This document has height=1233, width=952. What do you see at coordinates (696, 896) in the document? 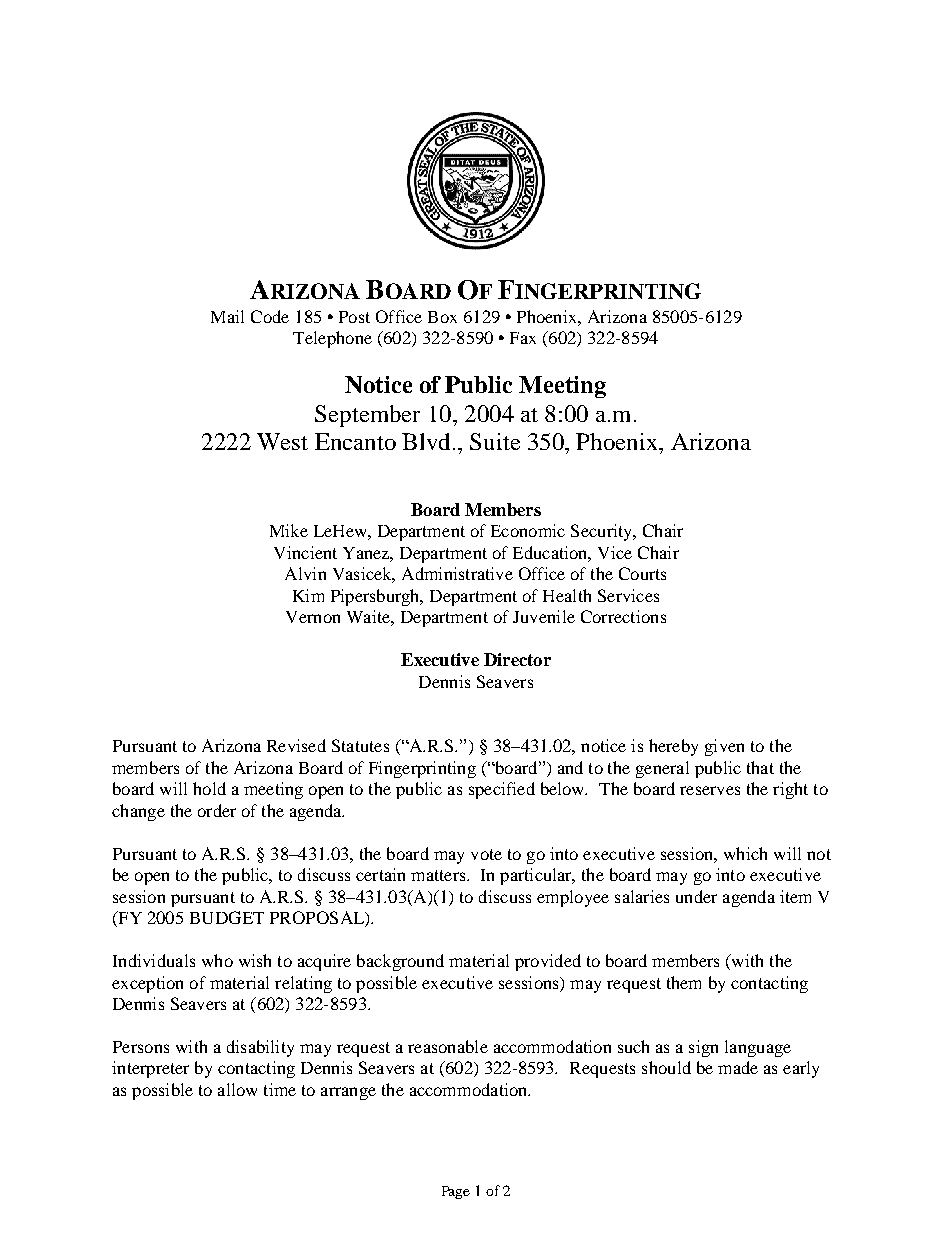
I see `under` at bounding box center [696, 896].
